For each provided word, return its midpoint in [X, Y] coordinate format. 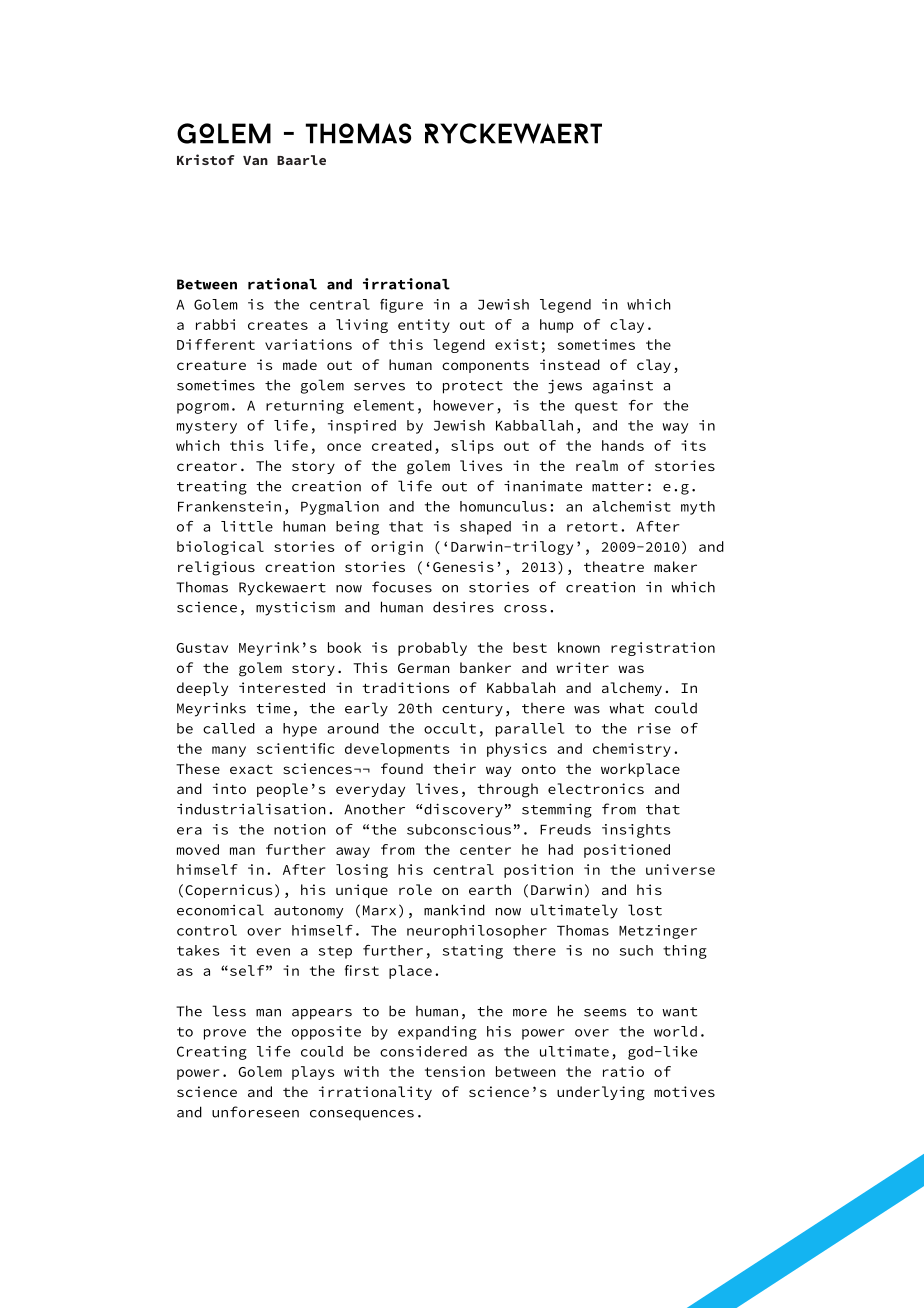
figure [401, 306]
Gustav [202, 648]
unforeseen [255, 1112]
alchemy [632, 689]
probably [432, 649]
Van [255, 160]
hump [556, 326]
